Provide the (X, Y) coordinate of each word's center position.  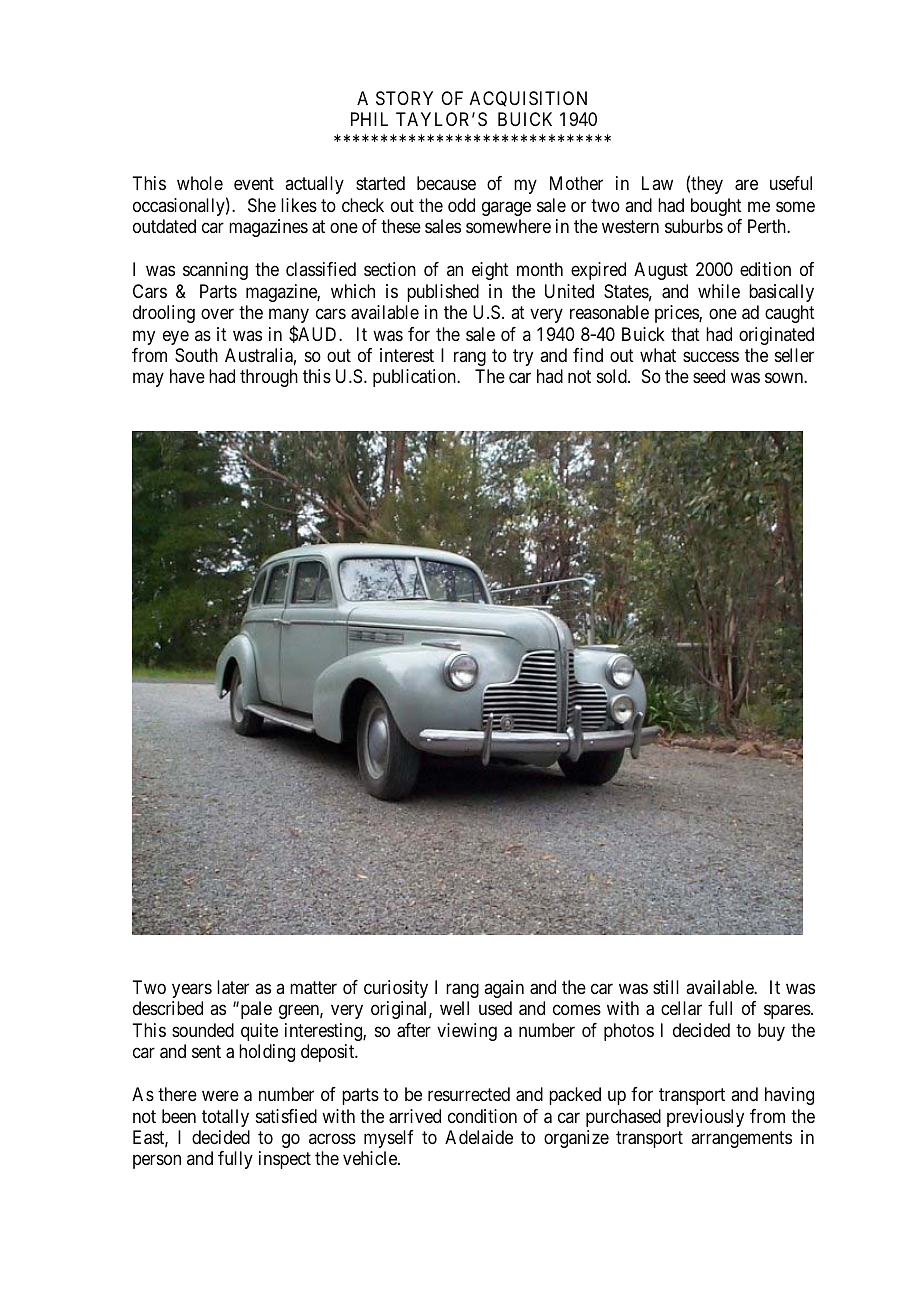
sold (613, 376)
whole (200, 183)
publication (415, 378)
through (269, 378)
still (666, 987)
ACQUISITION (528, 99)
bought (716, 207)
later (233, 987)
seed (709, 376)
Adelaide (479, 1137)
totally (225, 1118)
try (523, 357)
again (504, 989)
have (187, 376)
